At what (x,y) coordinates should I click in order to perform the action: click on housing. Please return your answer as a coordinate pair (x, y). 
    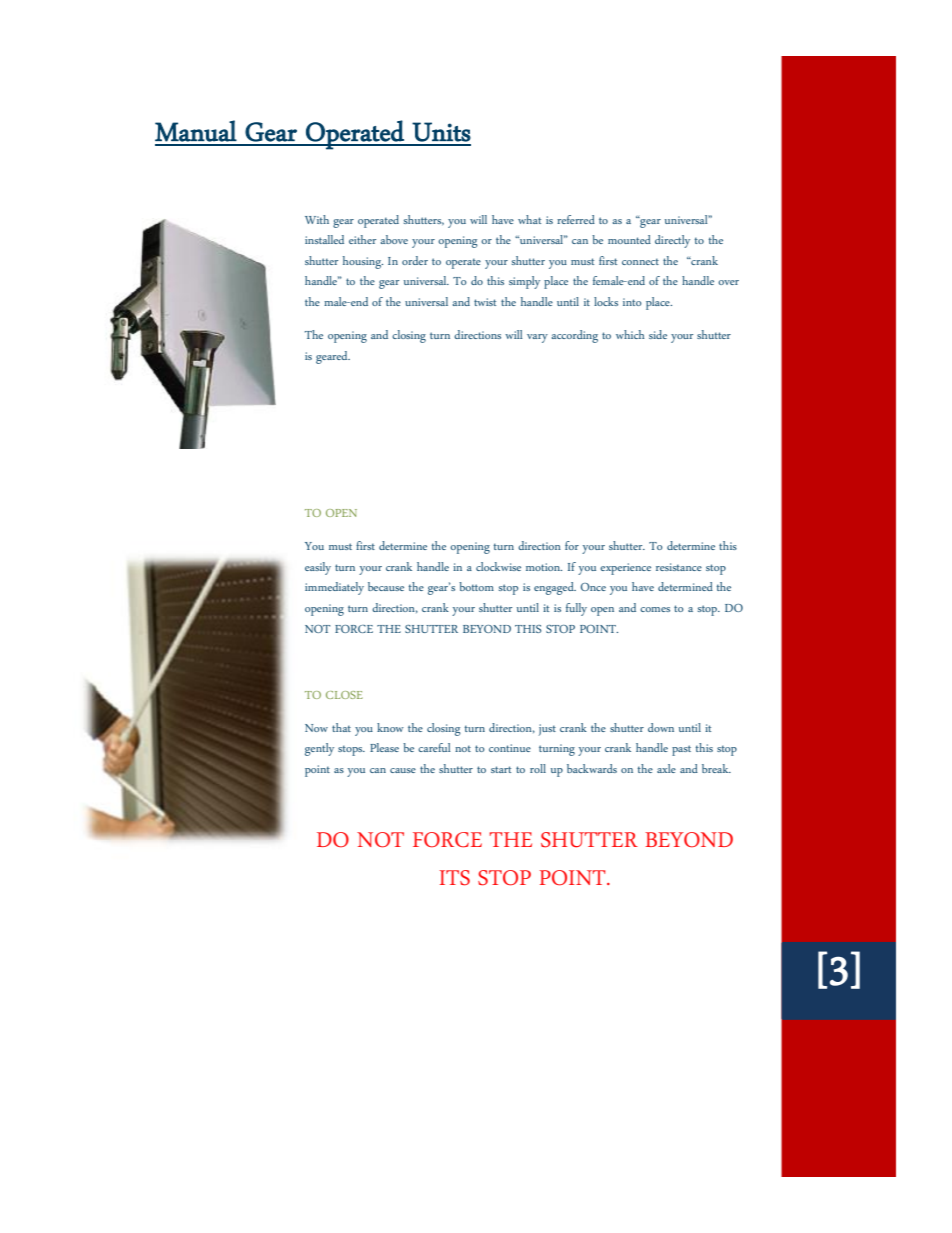
    Looking at the image, I should click on (363, 262).
